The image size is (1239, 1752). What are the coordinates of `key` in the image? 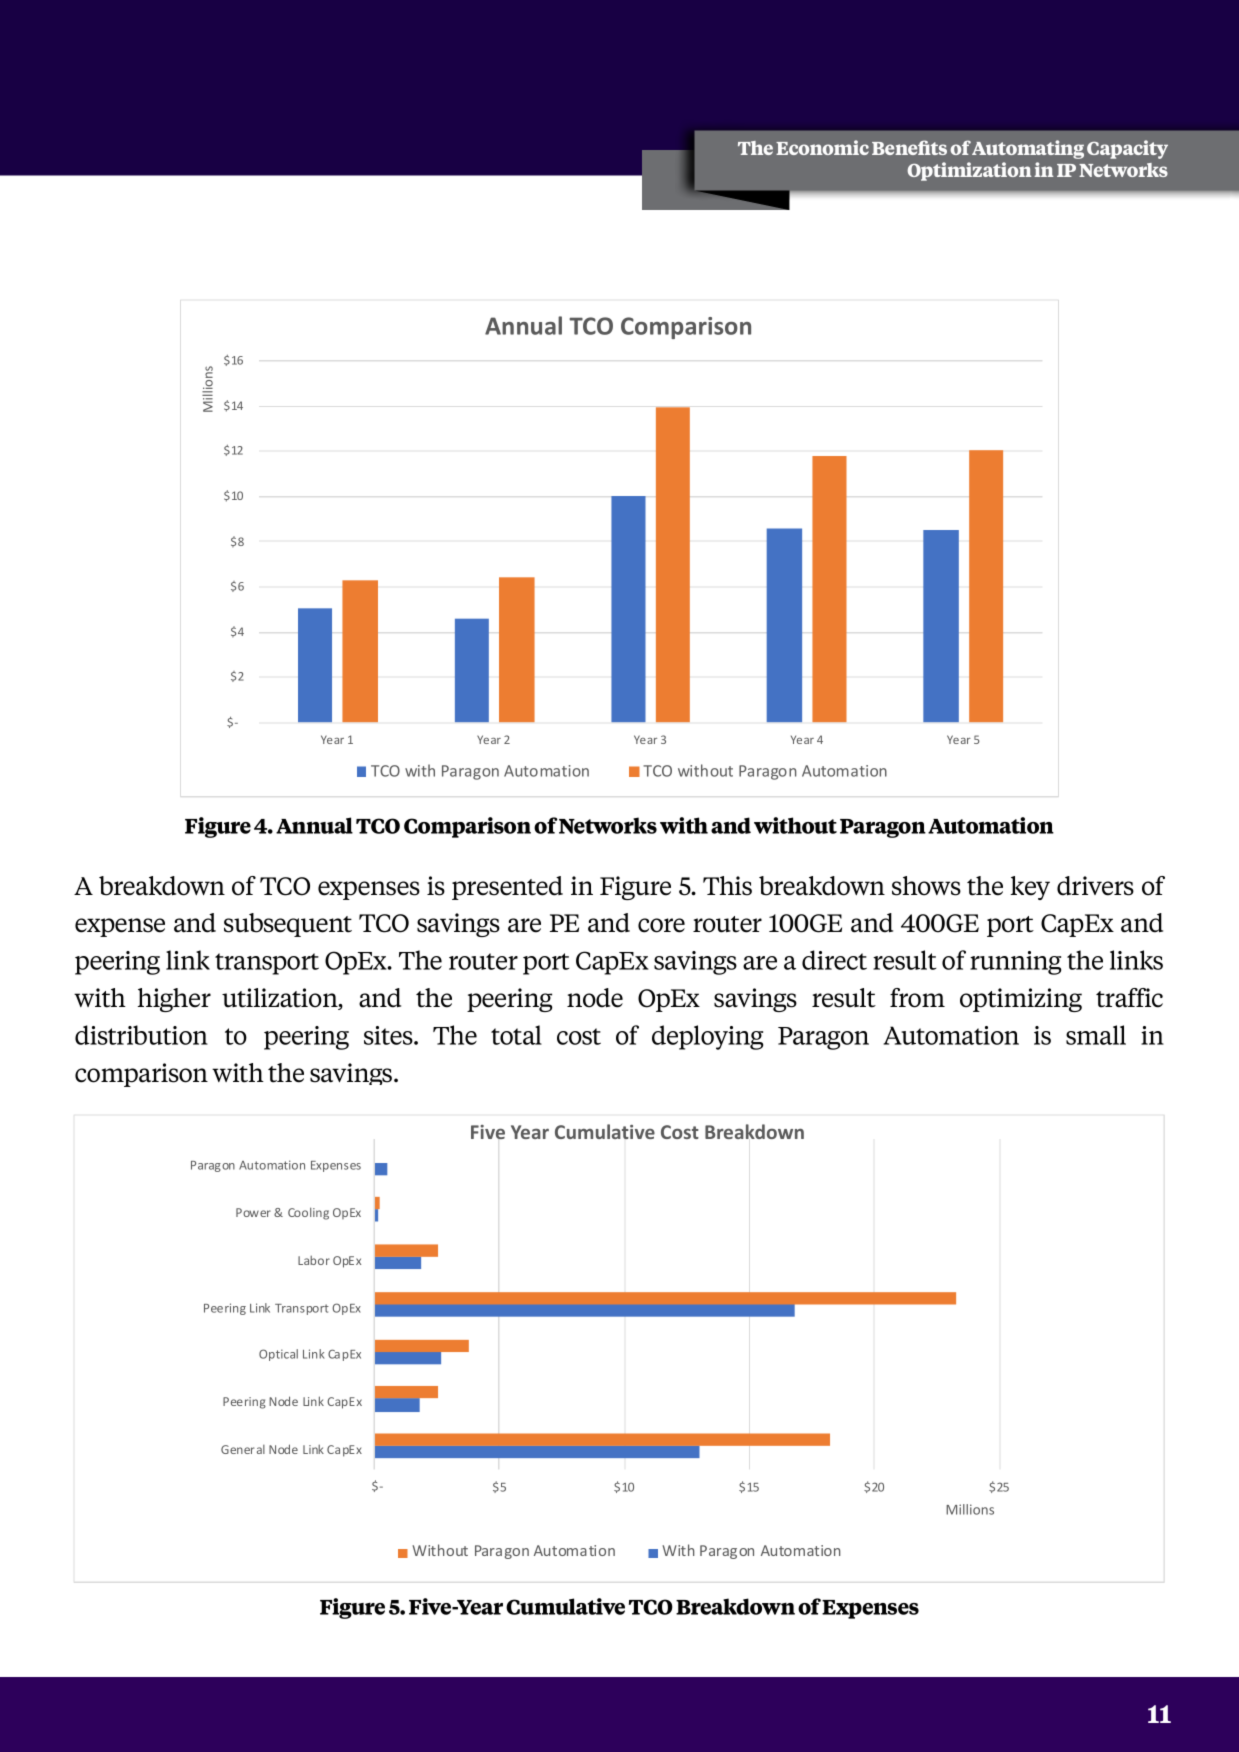 It's located at (1030, 888).
